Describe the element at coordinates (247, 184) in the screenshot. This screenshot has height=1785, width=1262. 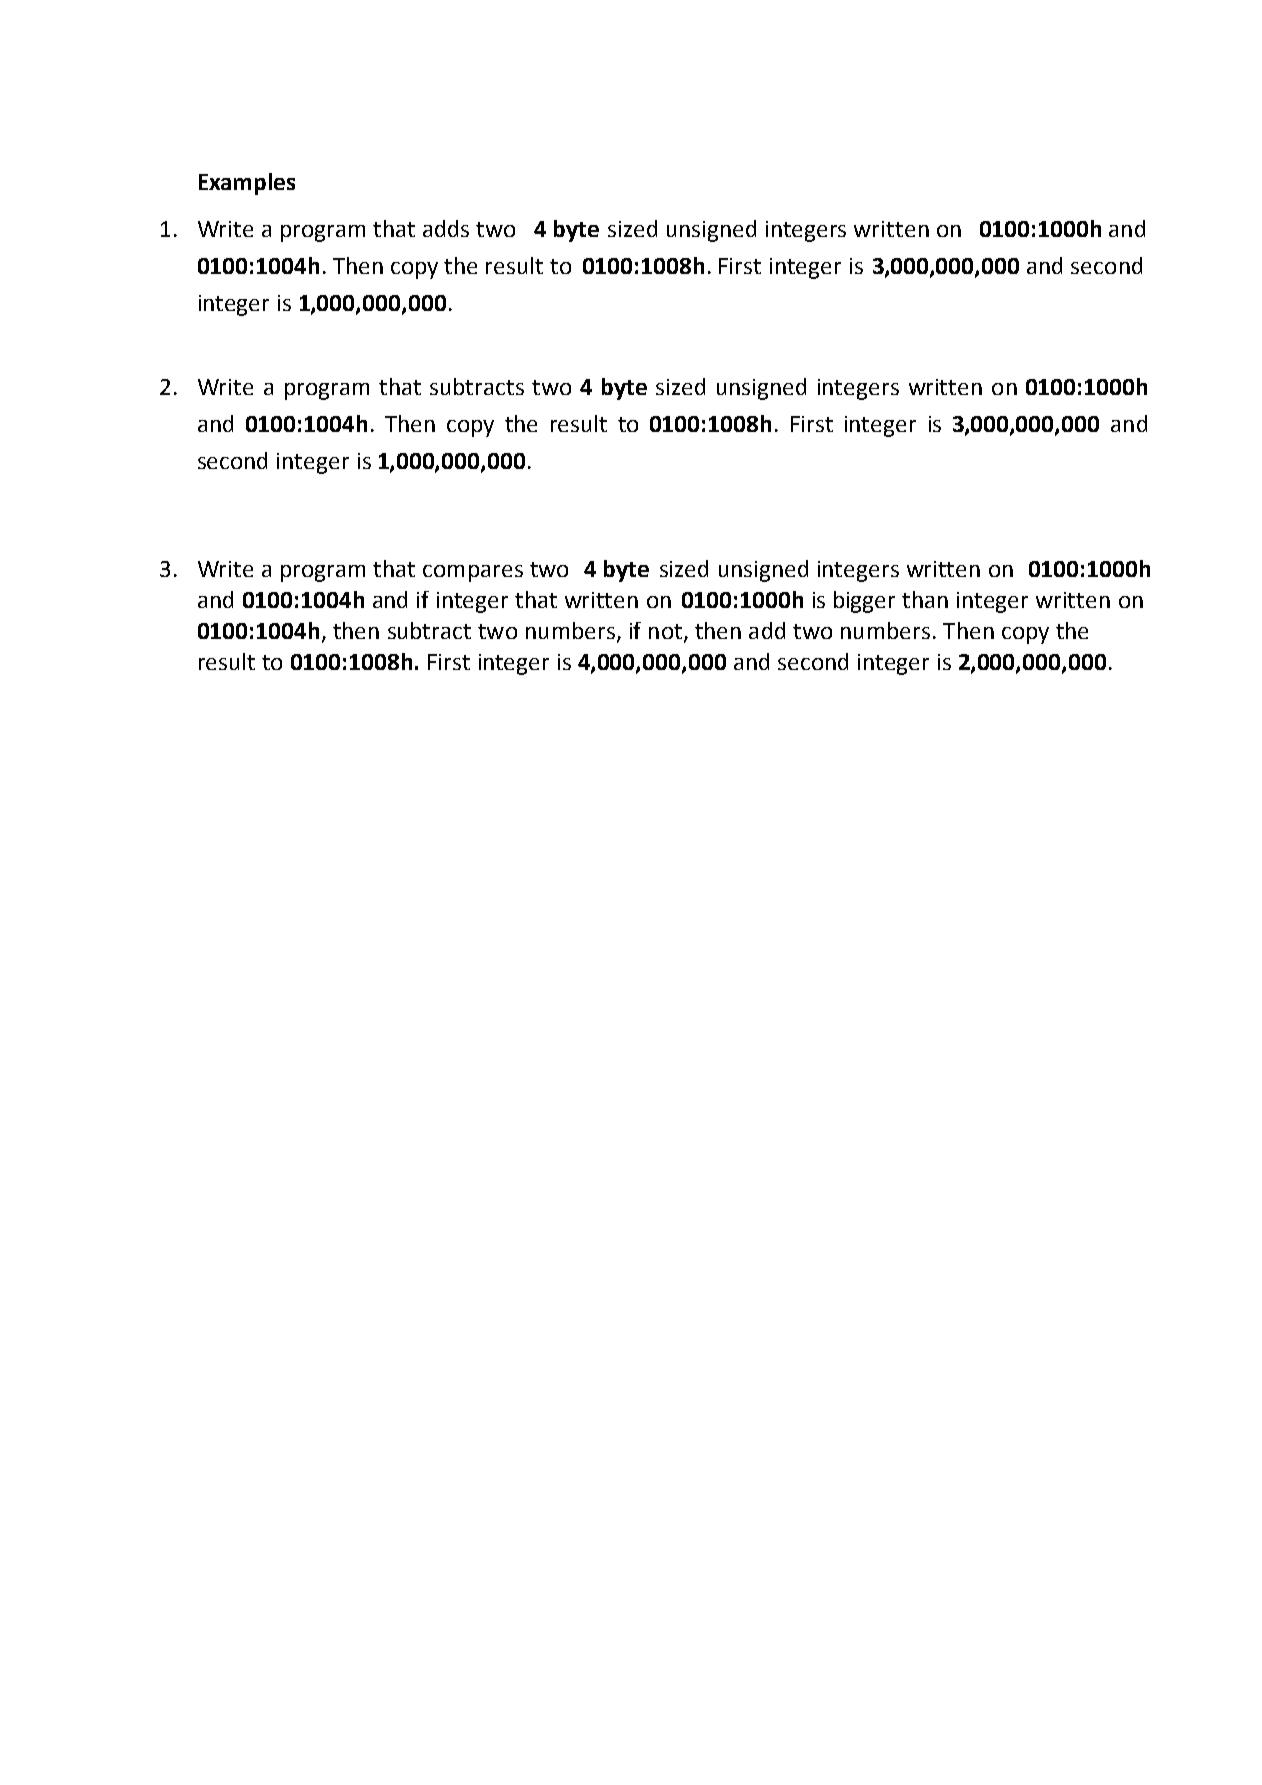
I see `Examples` at that location.
